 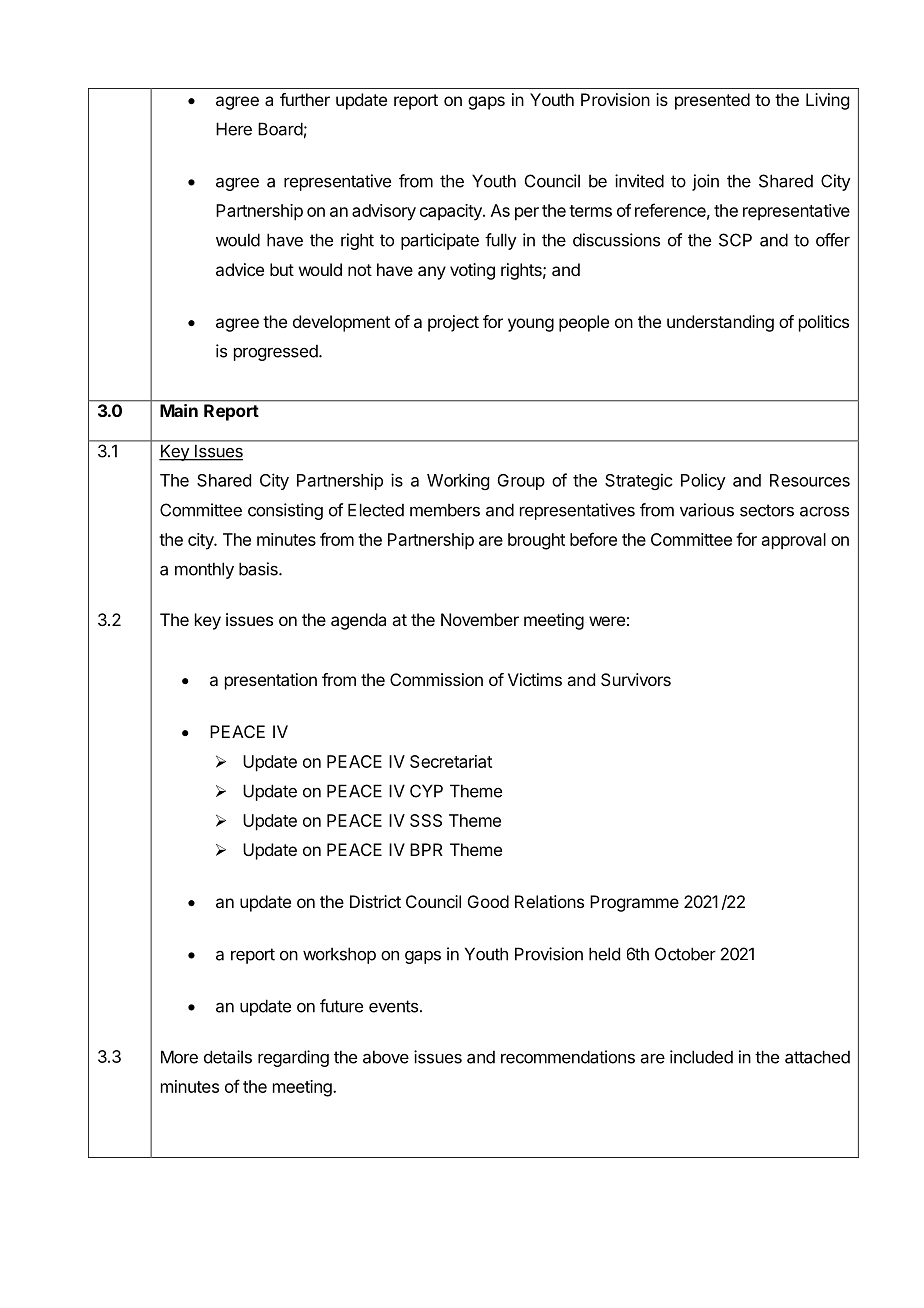 I want to click on per, so click(x=527, y=214).
